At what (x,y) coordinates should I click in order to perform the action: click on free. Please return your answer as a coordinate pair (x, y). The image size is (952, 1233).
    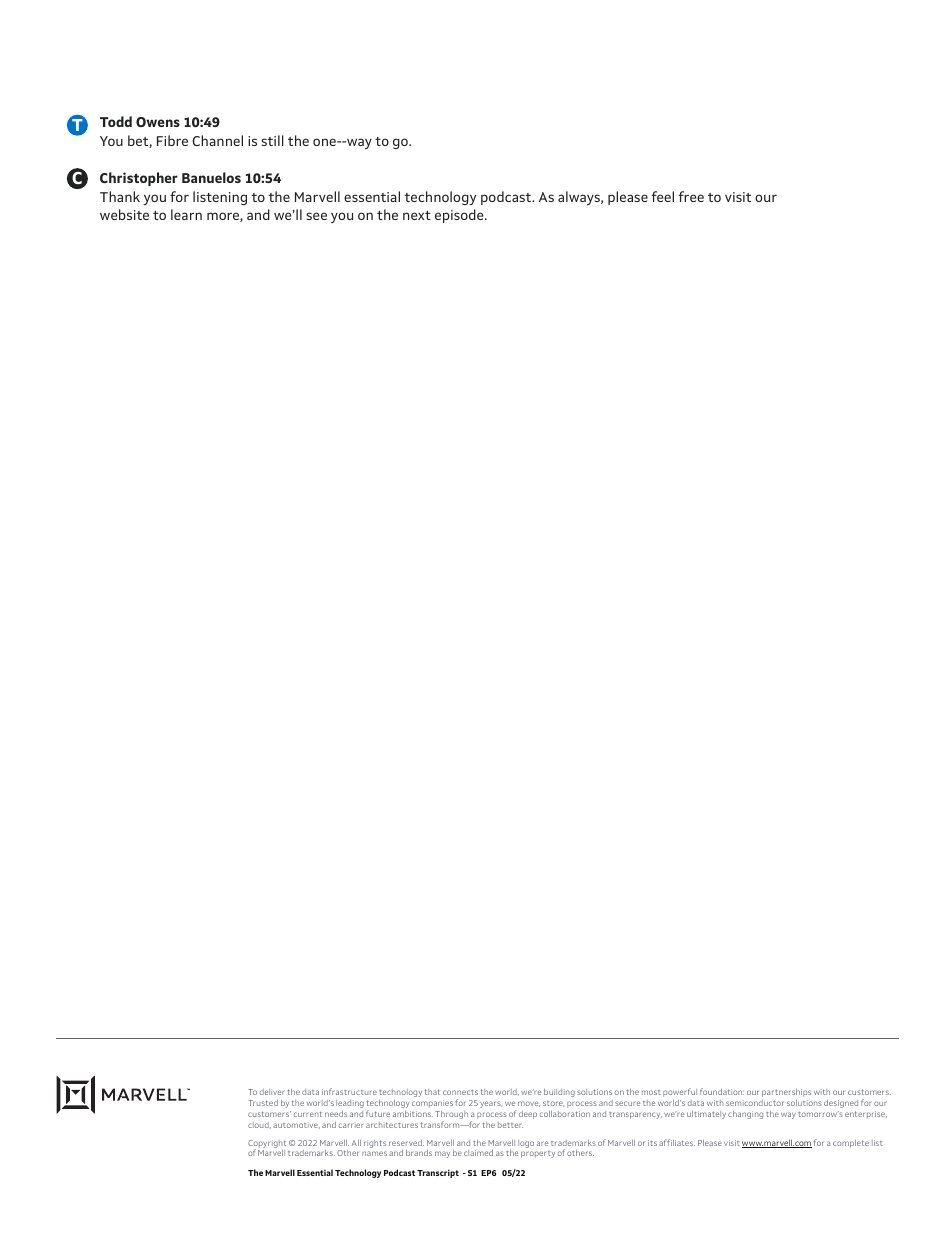
    Looking at the image, I should click on (691, 196).
